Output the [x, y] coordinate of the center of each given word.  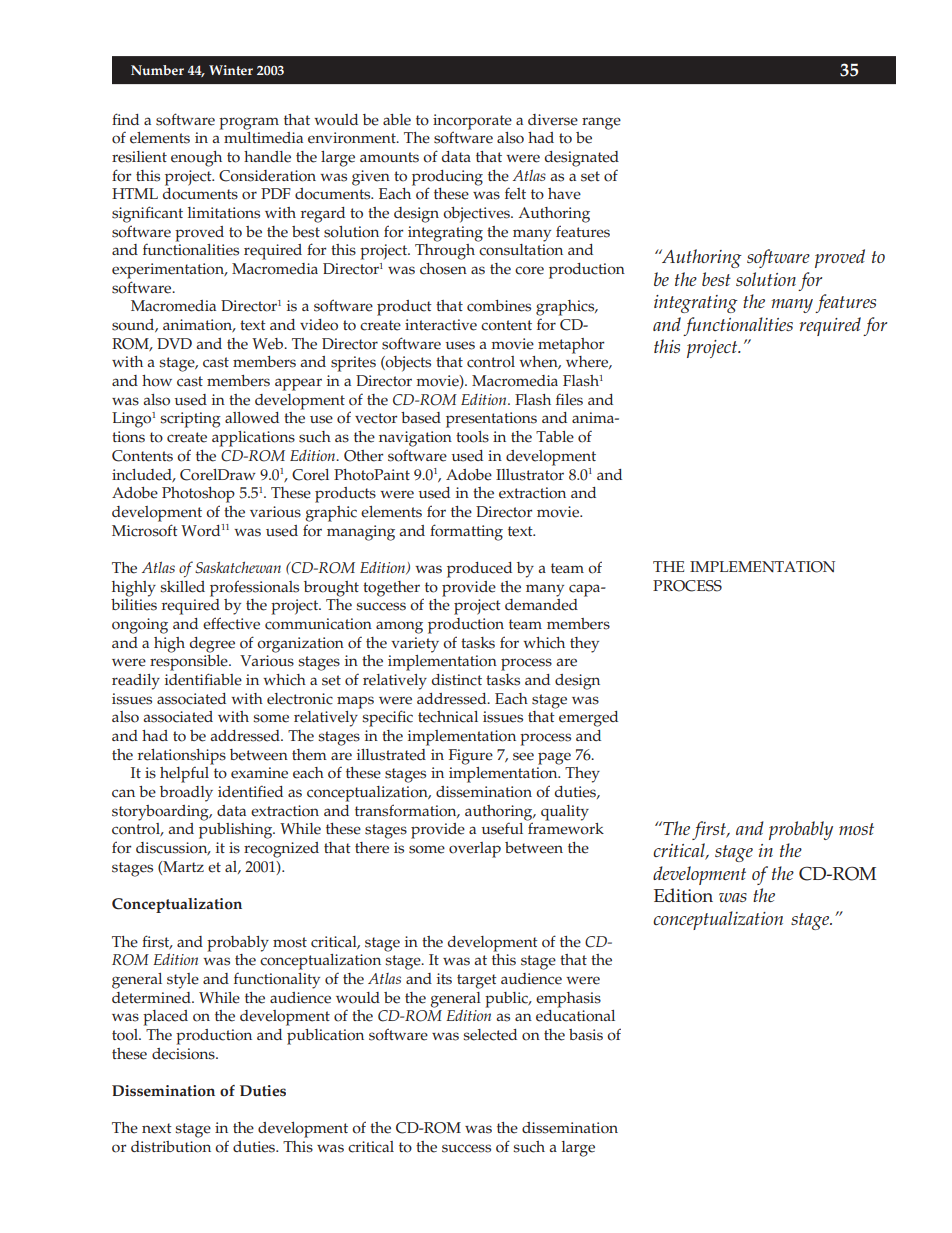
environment [353, 138]
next [157, 1128]
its [444, 979]
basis [586, 1035]
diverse [553, 120]
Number [157, 70]
